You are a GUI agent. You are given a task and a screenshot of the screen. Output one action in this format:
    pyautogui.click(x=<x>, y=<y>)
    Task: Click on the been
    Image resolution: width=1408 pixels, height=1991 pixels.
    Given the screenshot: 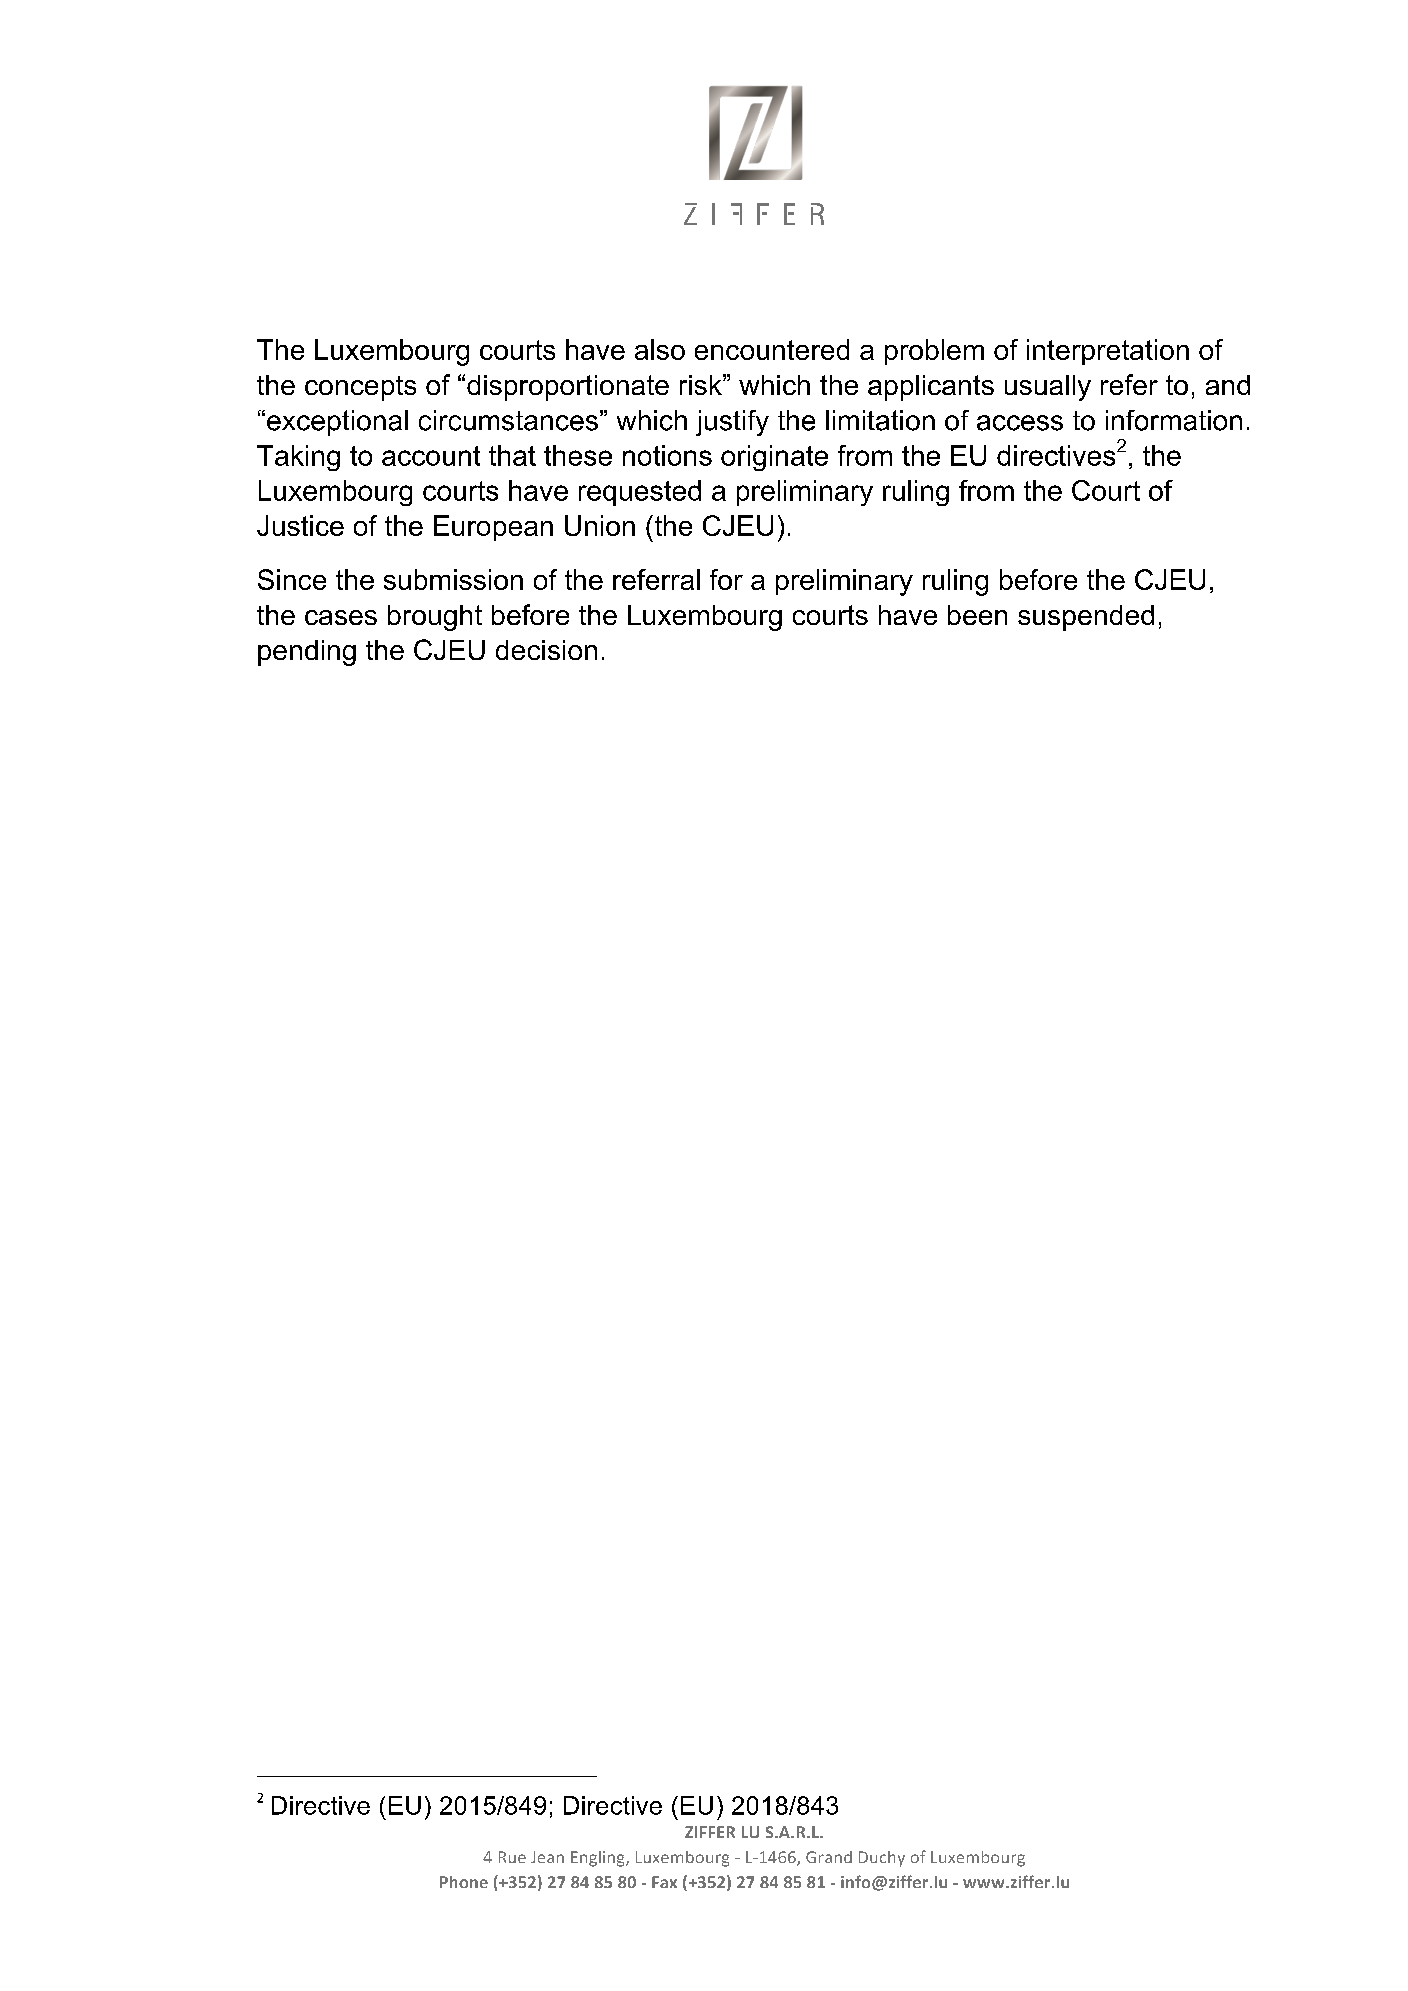 What is the action you would take?
    pyautogui.click(x=977, y=615)
